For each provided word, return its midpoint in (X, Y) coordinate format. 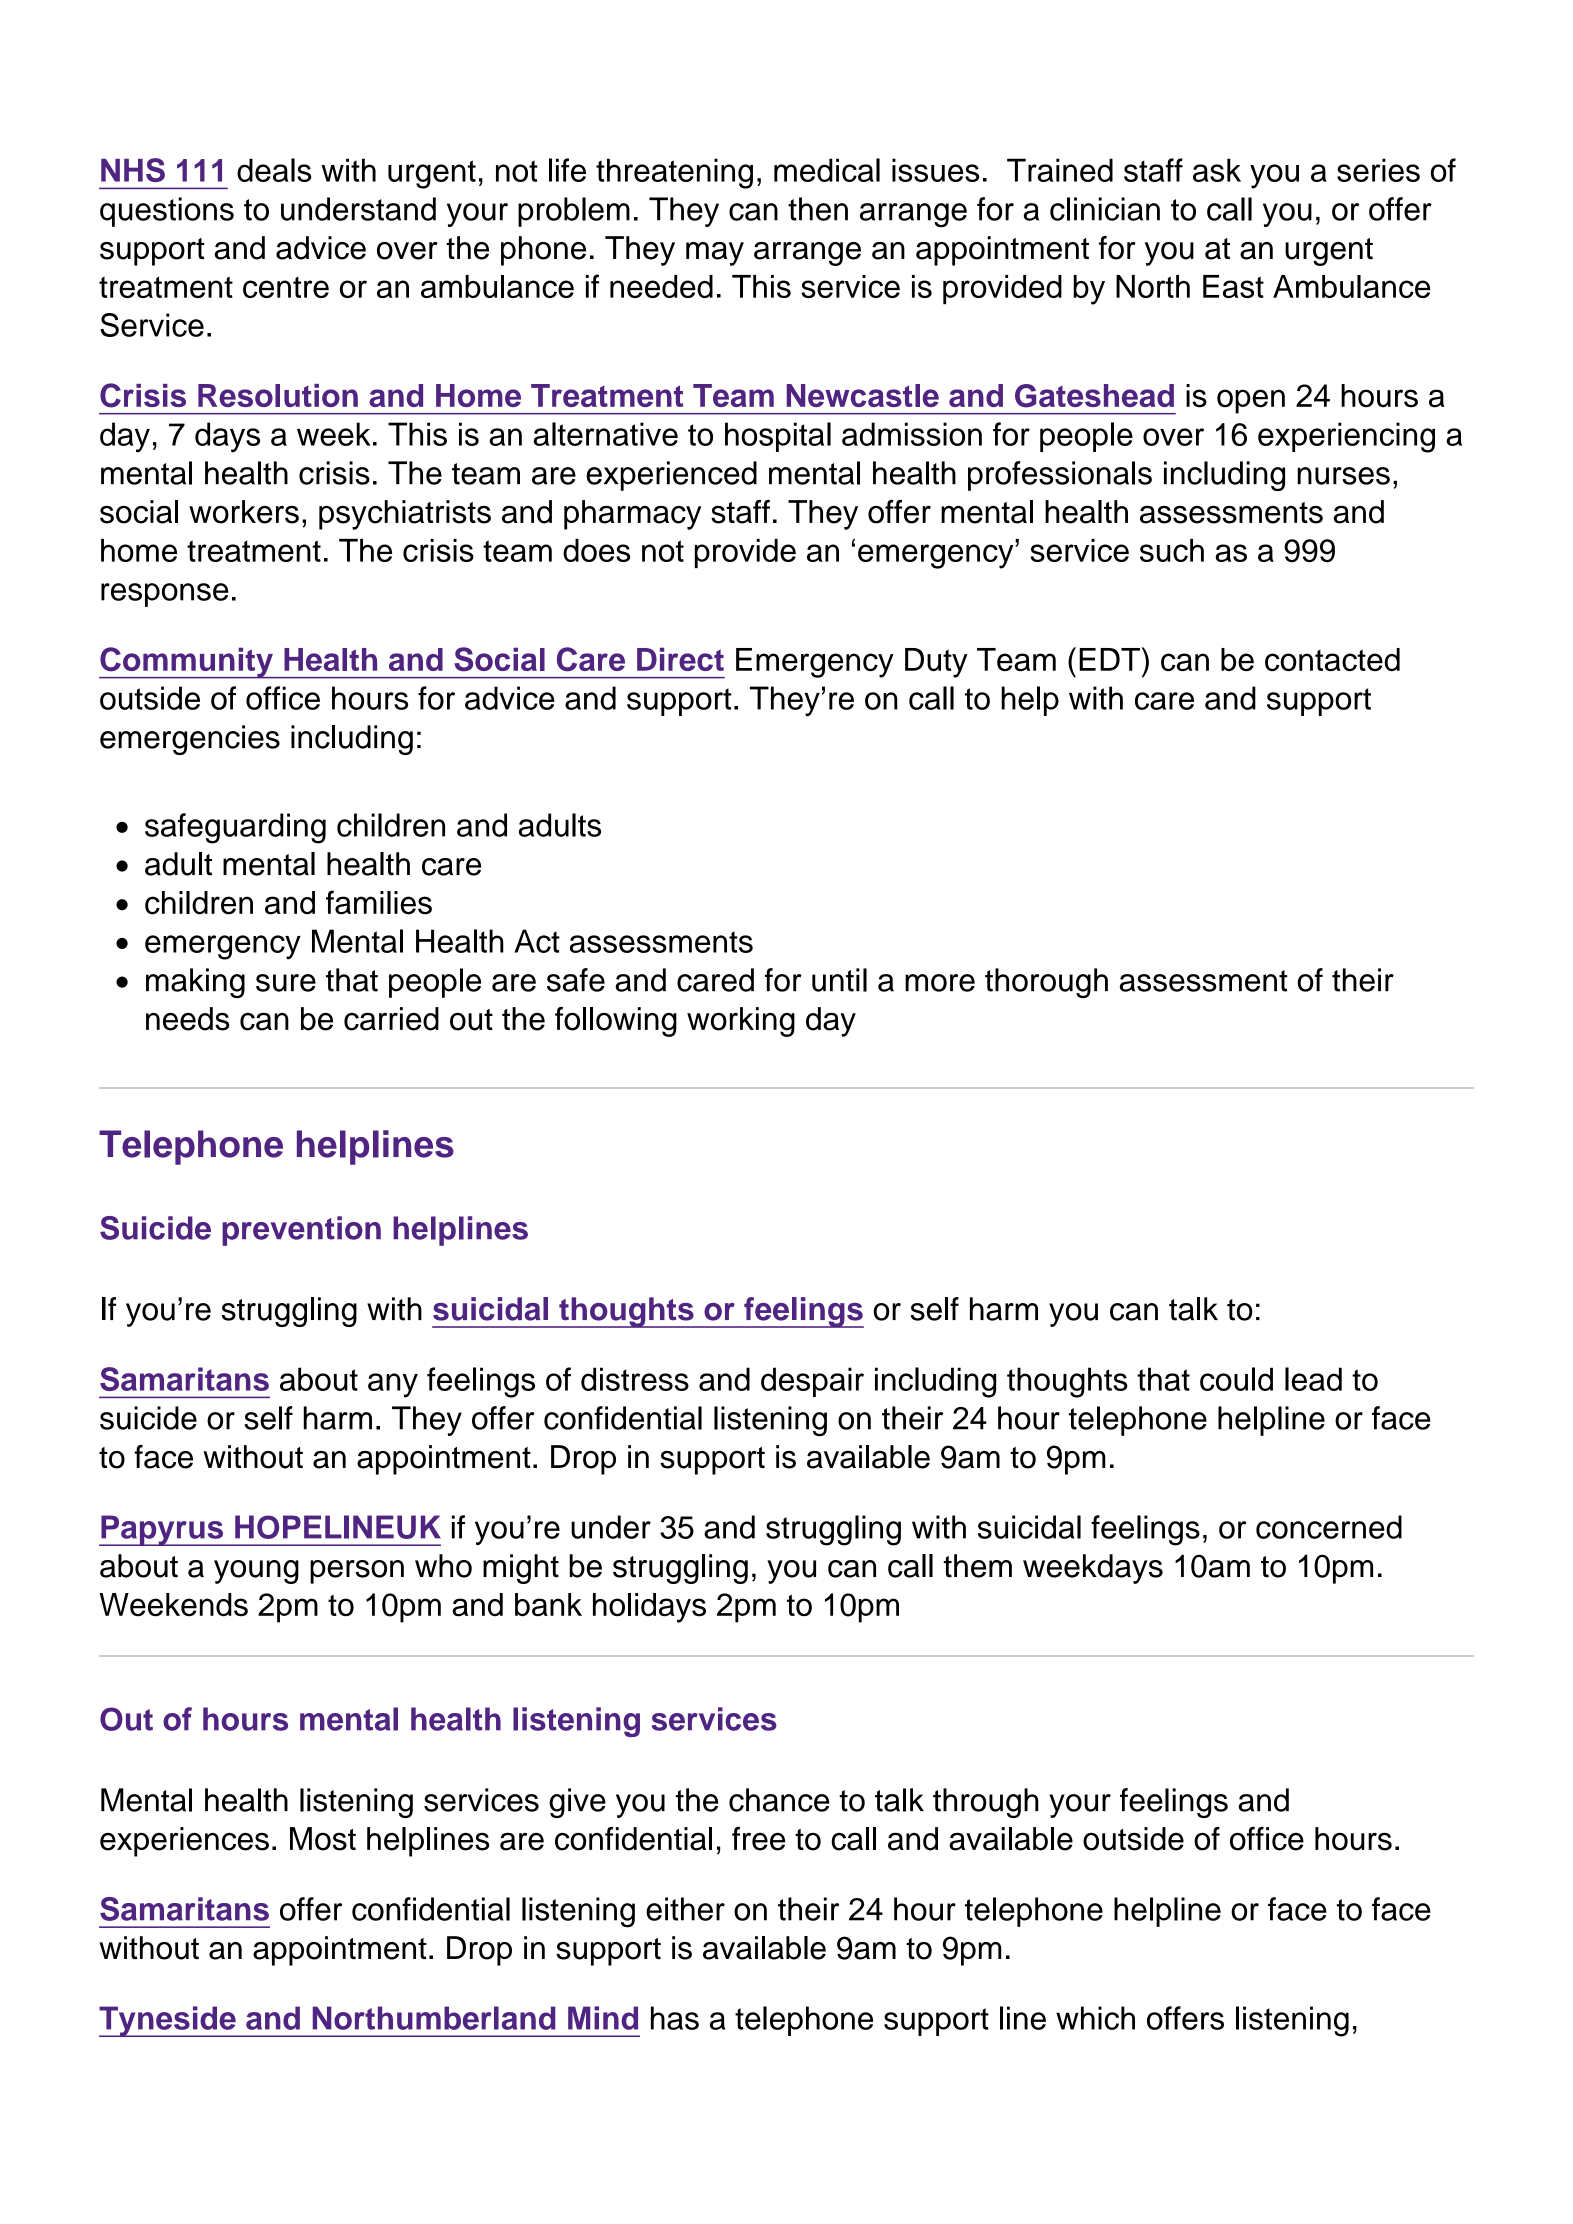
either (685, 1909)
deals (274, 170)
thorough (1046, 983)
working (741, 1022)
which (1095, 2018)
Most (323, 1839)
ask (1217, 170)
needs (188, 1019)
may (715, 254)
